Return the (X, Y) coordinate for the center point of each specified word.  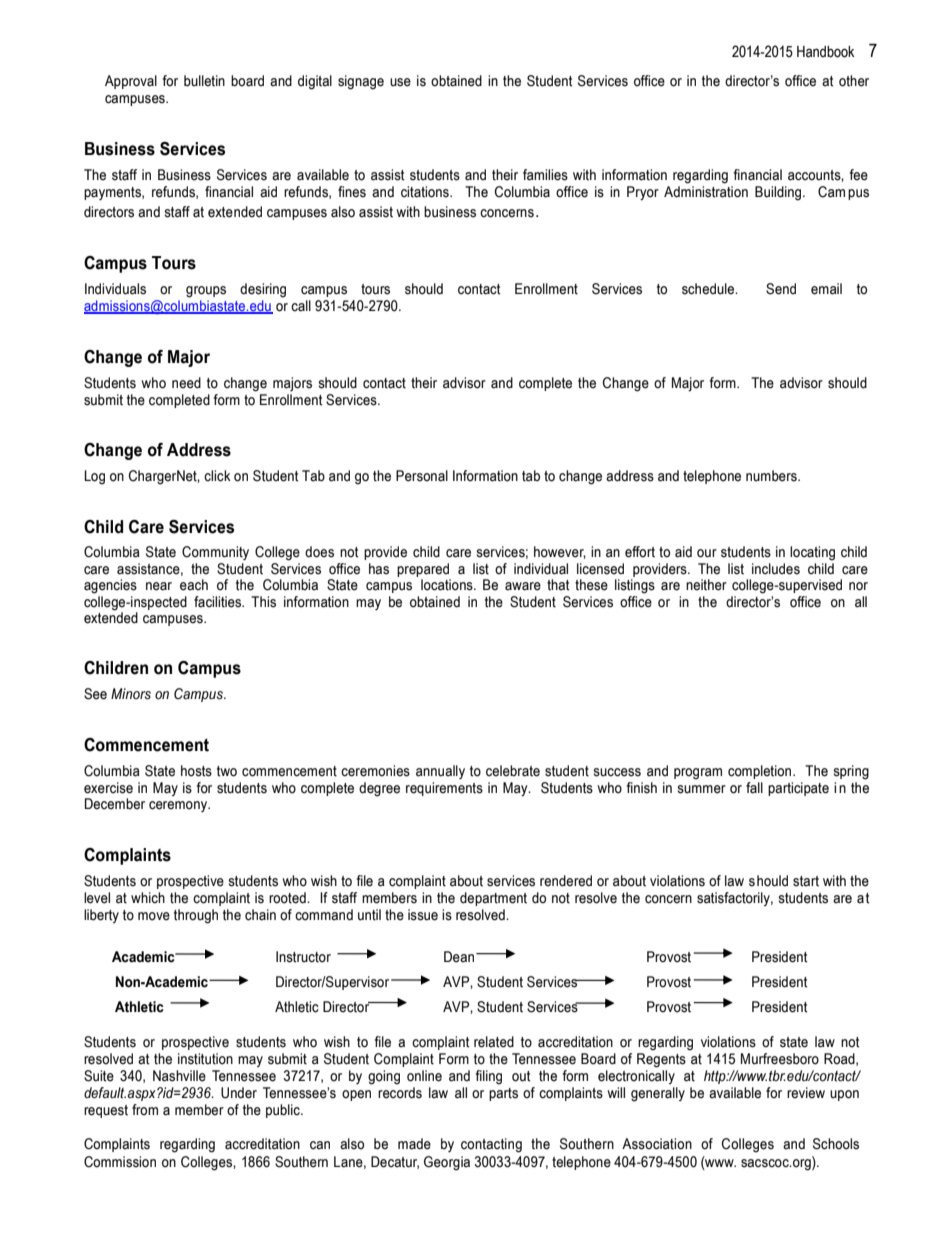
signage (361, 82)
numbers (772, 476)
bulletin (204, 81)
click (217, 476)
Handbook (825, 52)
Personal (422, 476)
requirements (444, 789)
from (145, 1110)
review (806, 1093)
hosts (196, 771)
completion (761, 772)
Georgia (447, 1163)
